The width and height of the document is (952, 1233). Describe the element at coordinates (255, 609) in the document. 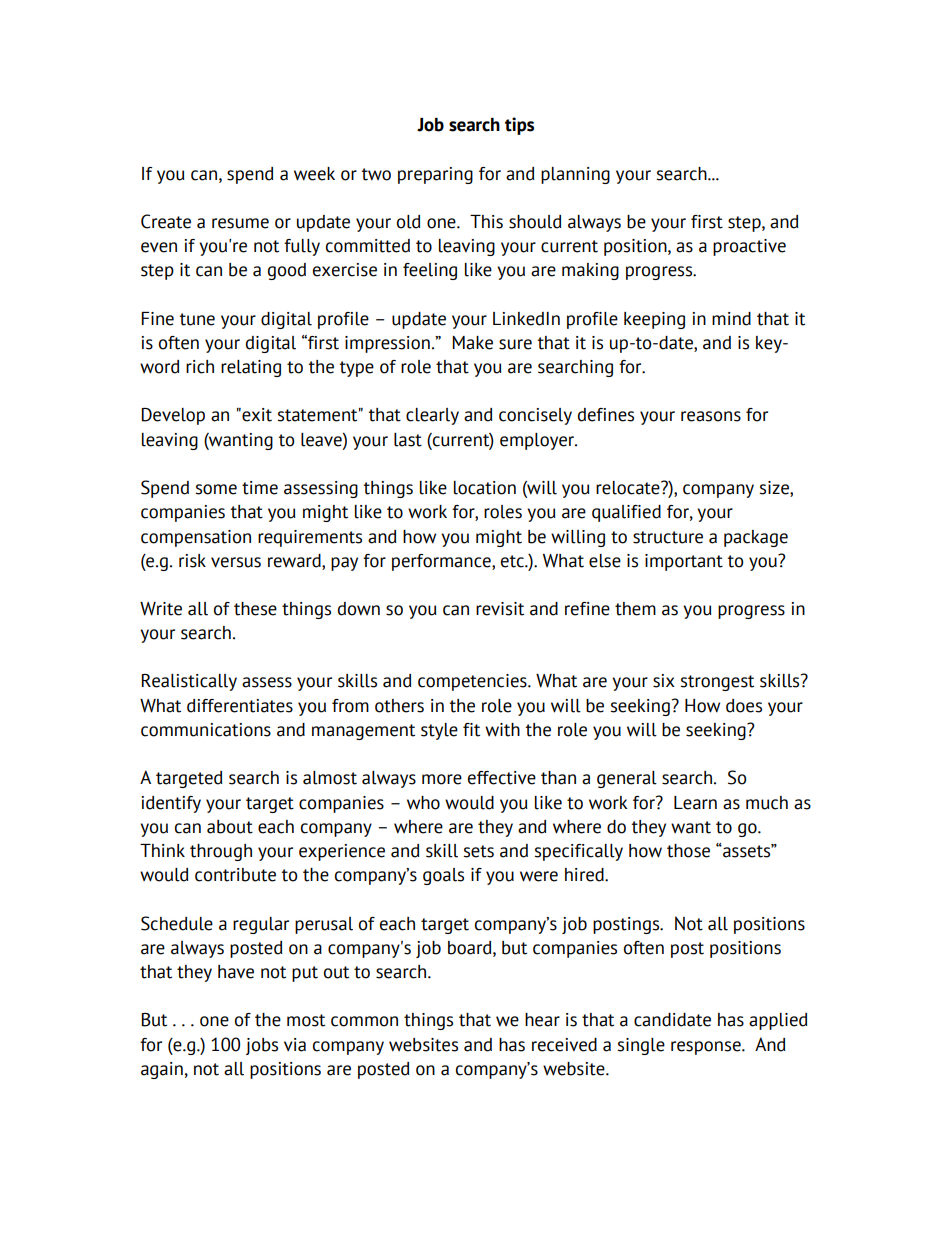

I see `these` at that location.
